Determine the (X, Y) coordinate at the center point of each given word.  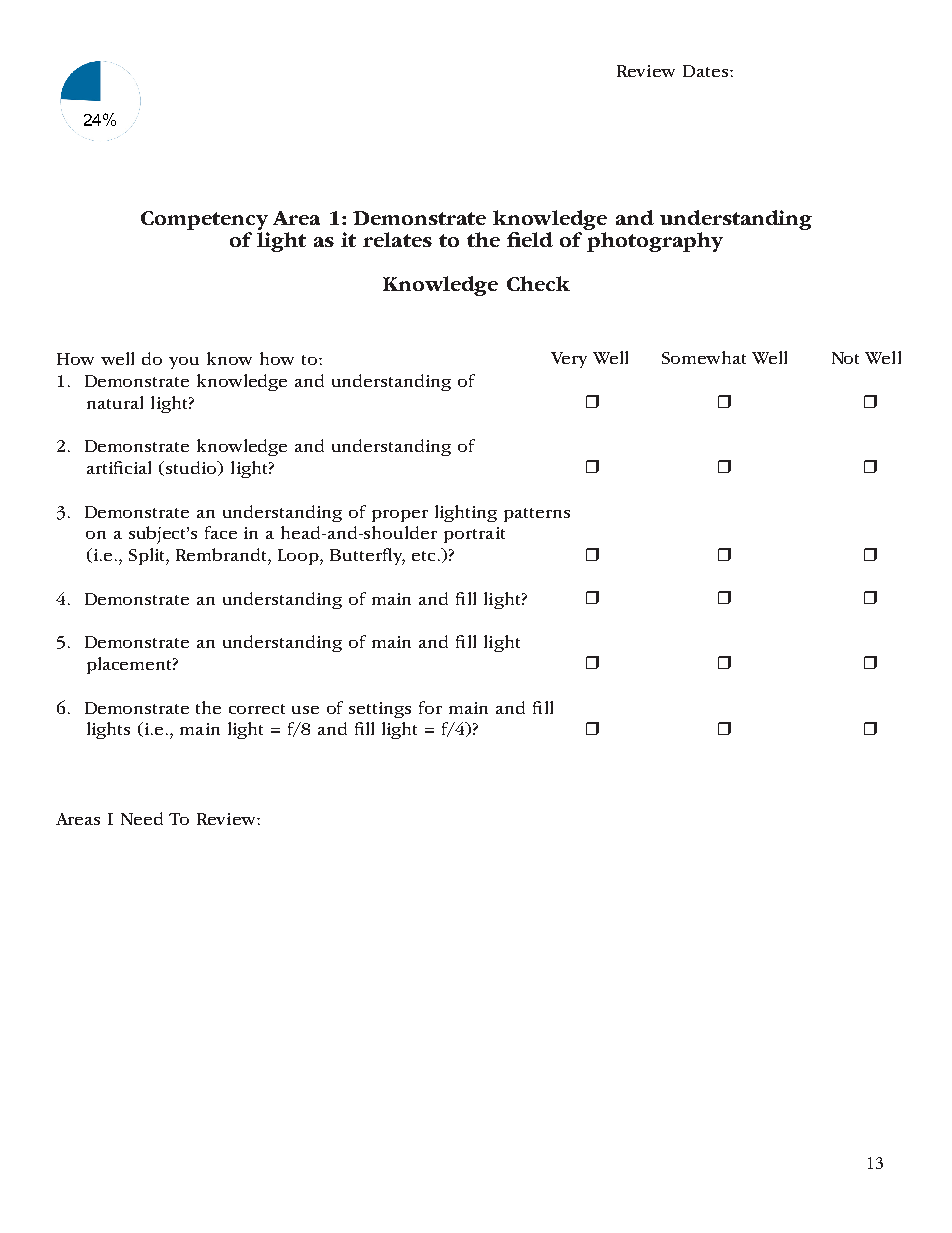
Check (538, 283)
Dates (707, 71)
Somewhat (704, 357)
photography (655, 242)
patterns (537, 515)
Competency (204, 222)
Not (845, 358)
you (184, 363)
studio (192, 468)
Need (142, 818)
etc (423, 556)
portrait (474, 535)
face (221, 532)
